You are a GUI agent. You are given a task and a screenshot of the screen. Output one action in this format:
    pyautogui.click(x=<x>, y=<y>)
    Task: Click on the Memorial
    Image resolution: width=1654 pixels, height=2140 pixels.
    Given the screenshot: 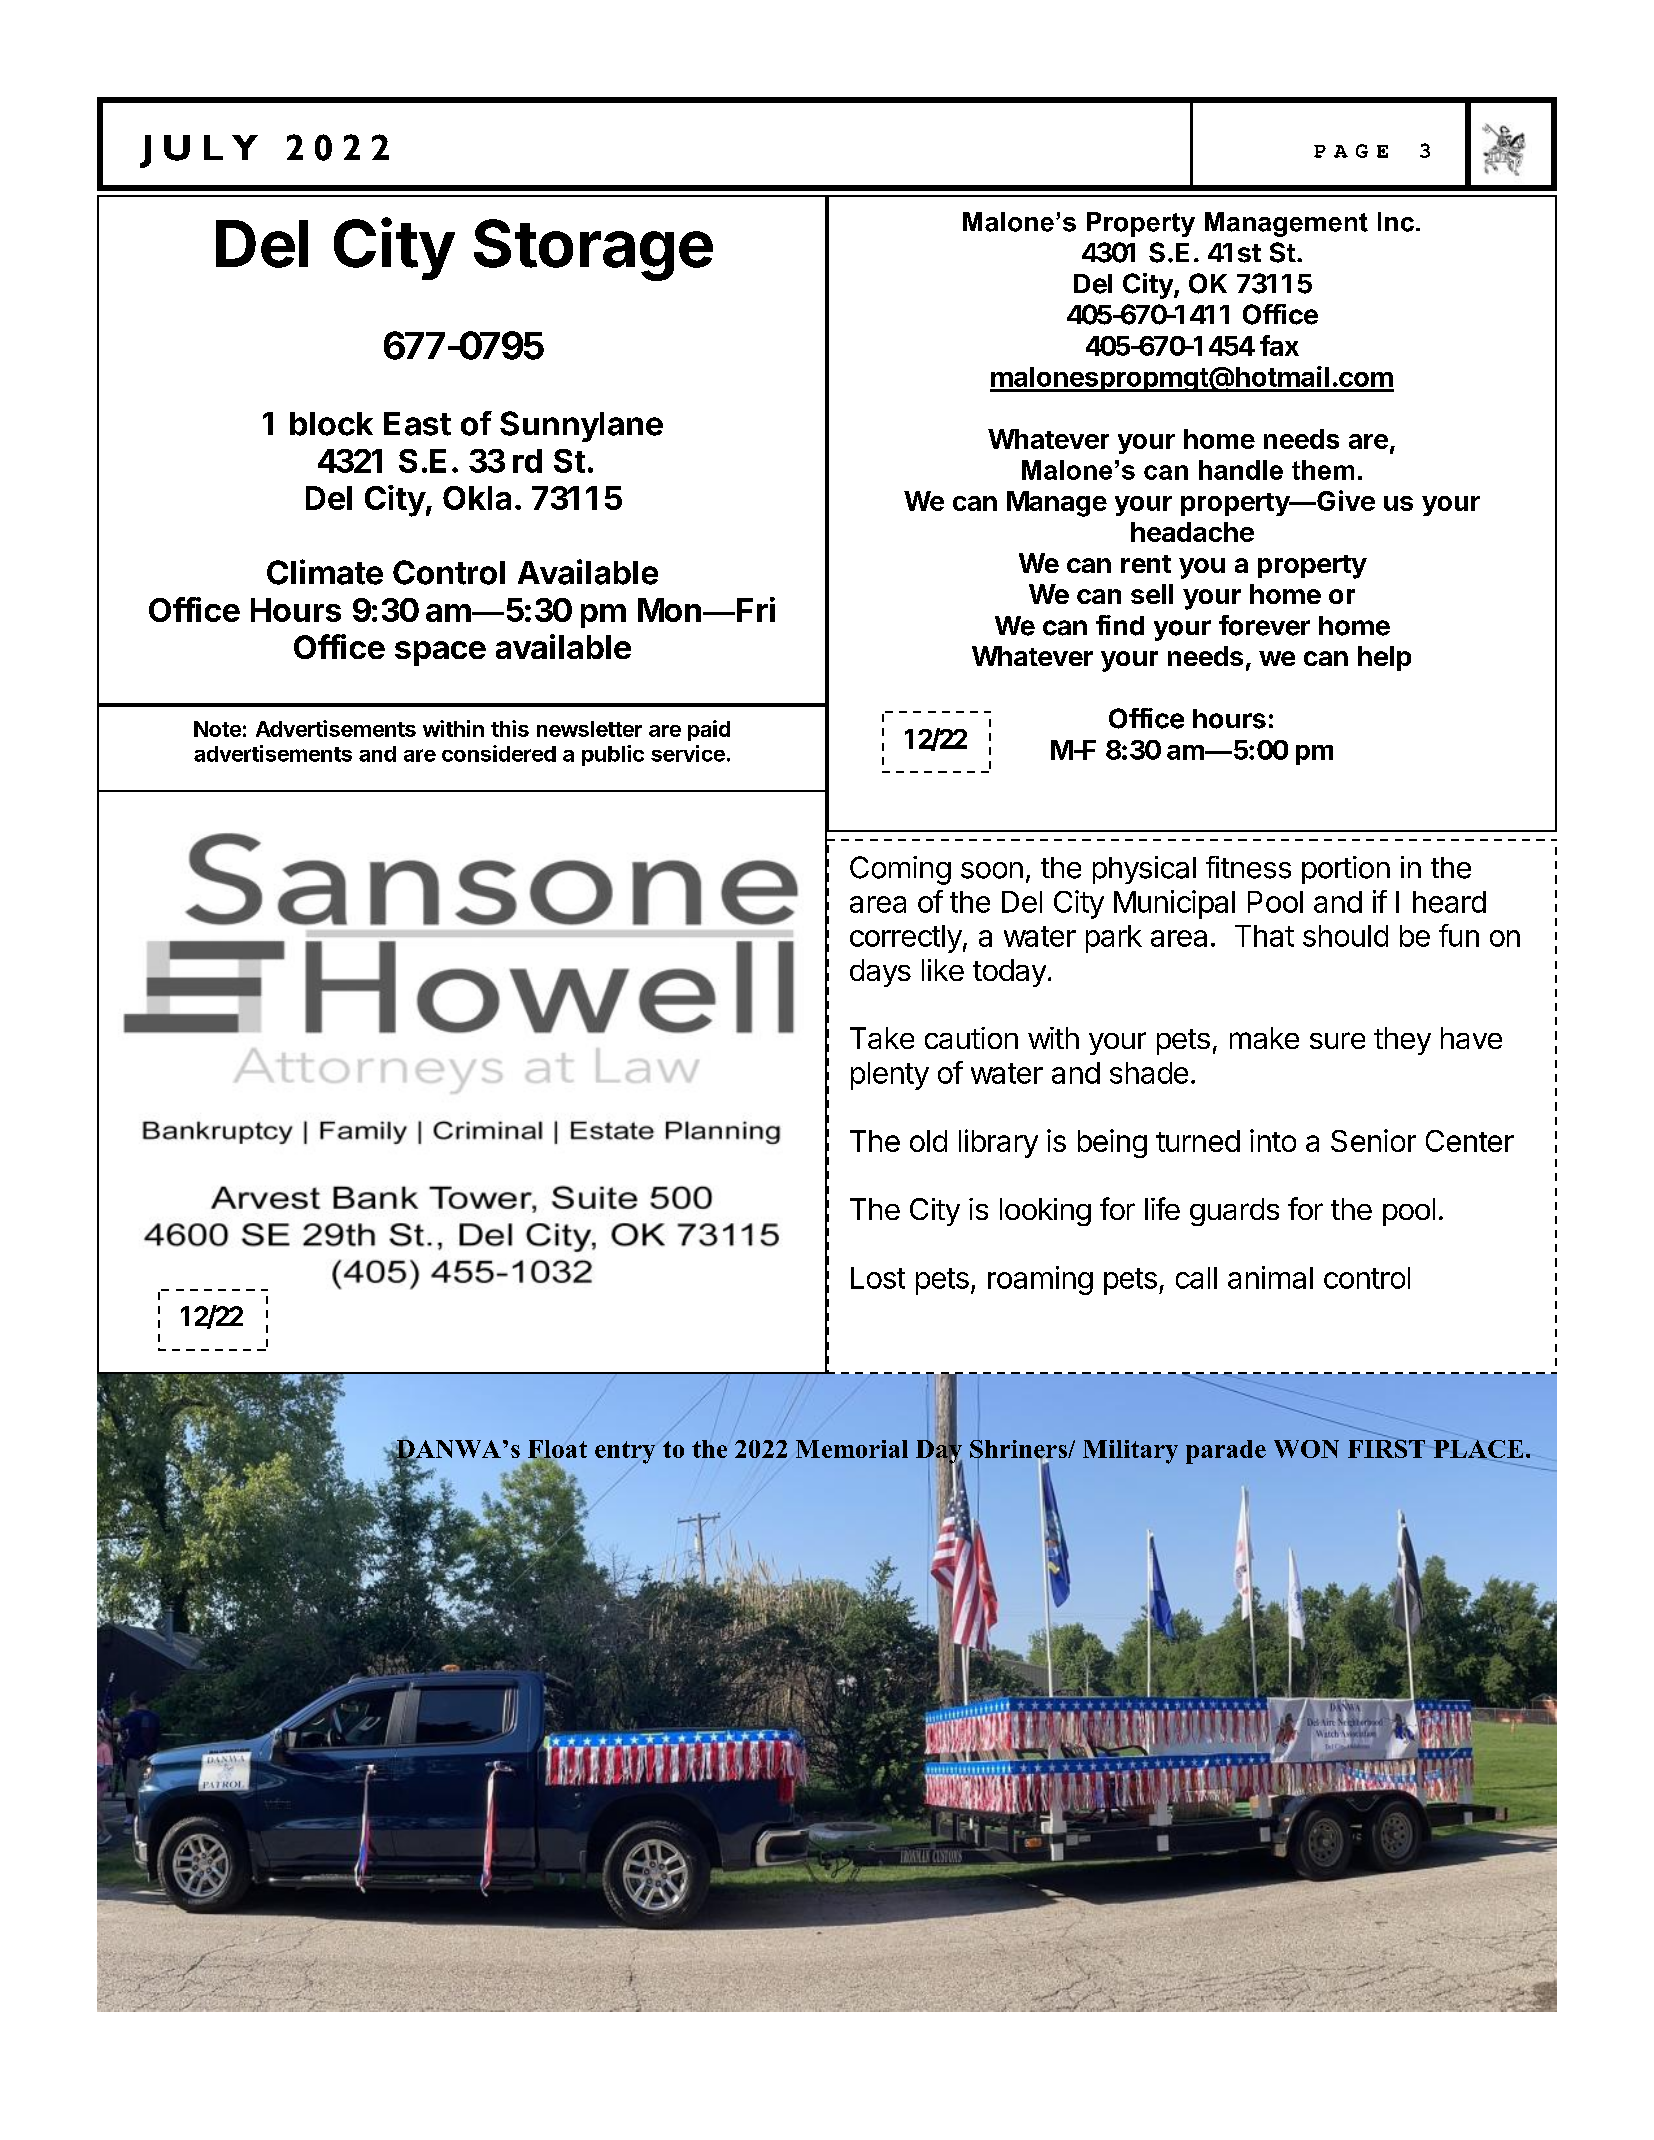 What is the action you would take?
    pyautogui.click(x=852, y=1449)
